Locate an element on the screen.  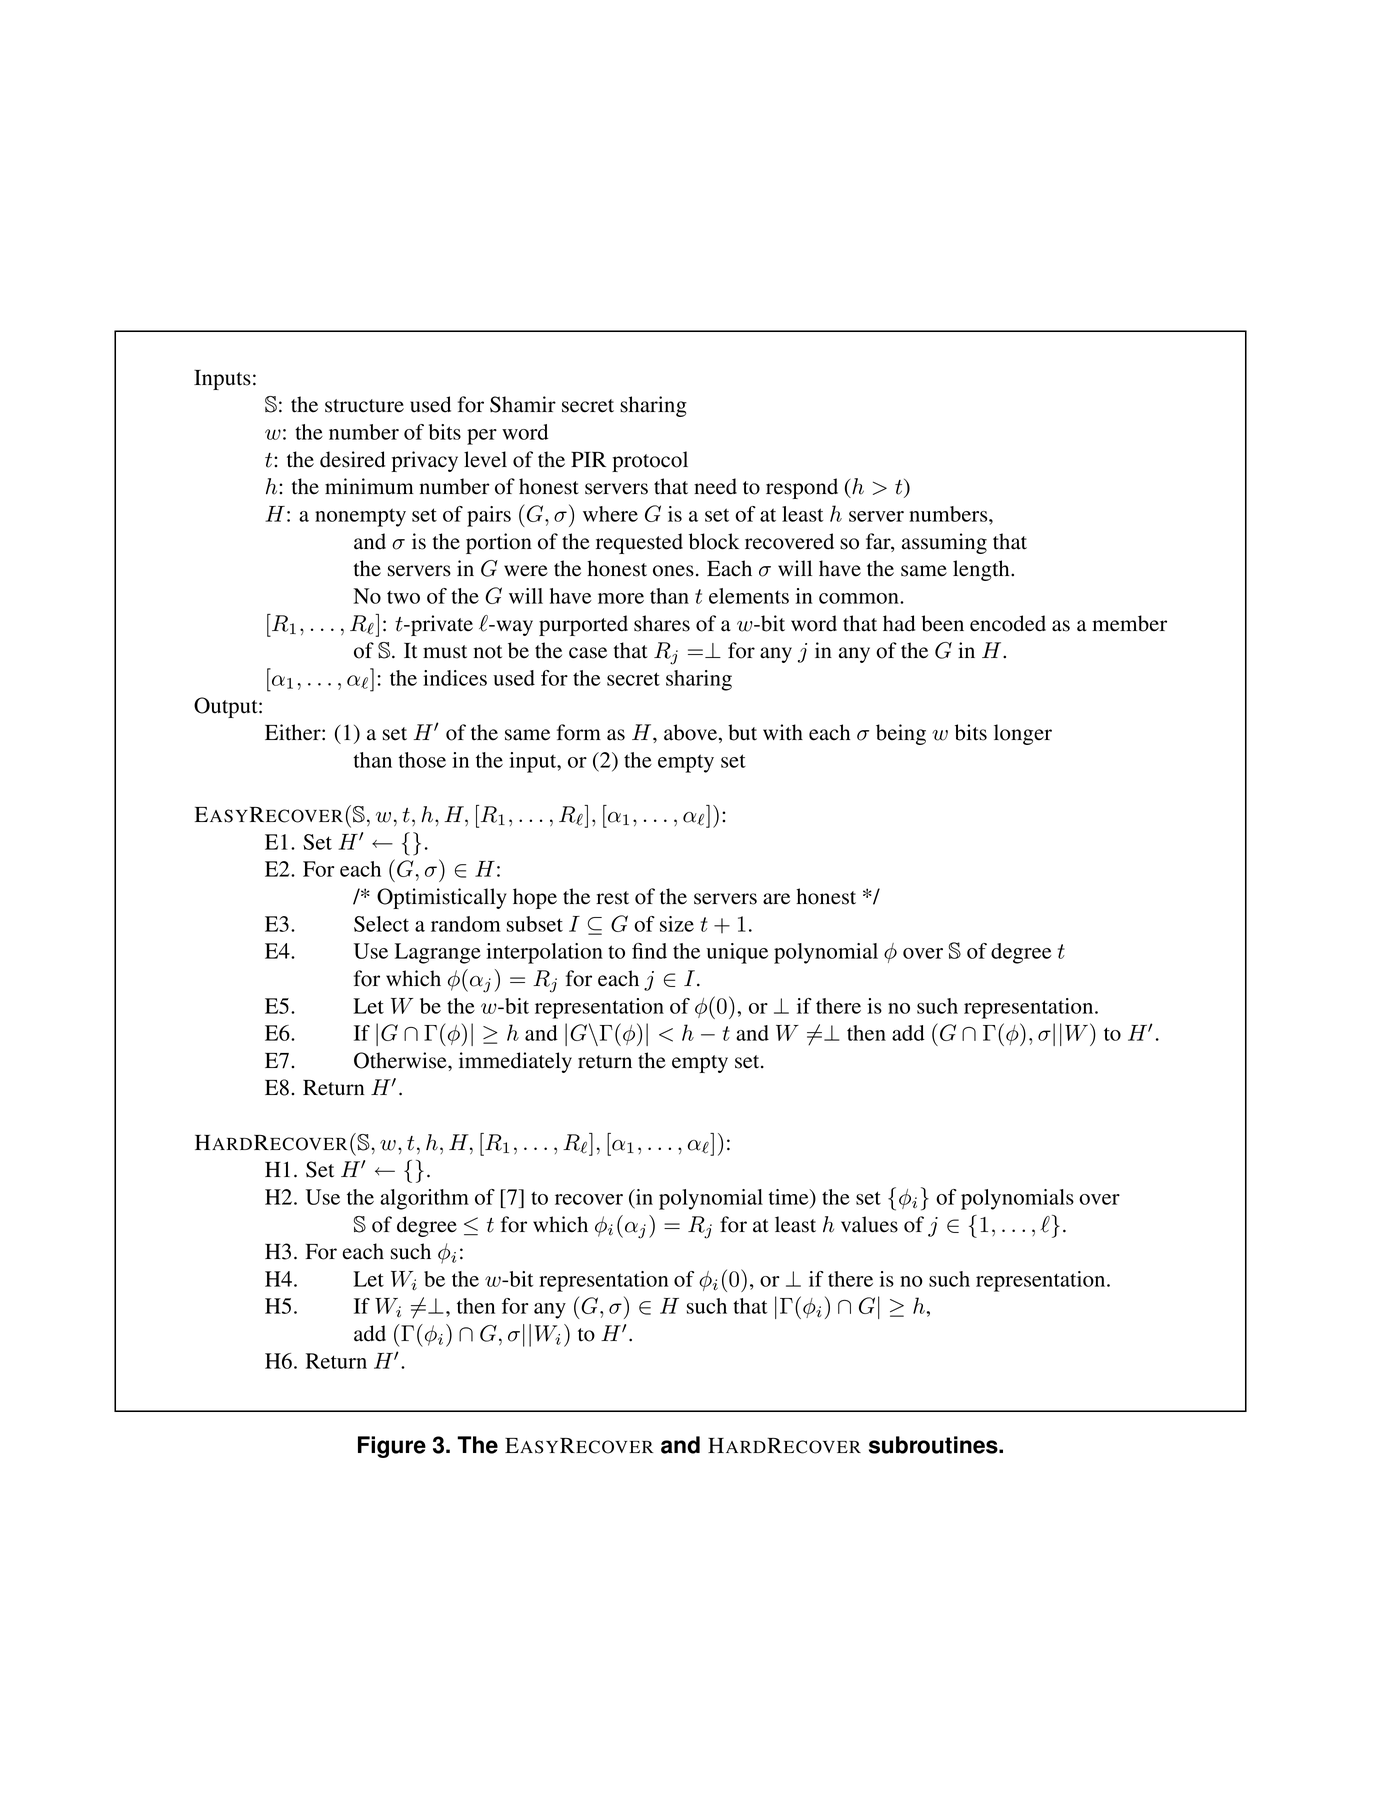
per is located at coordinates (482, 437).
